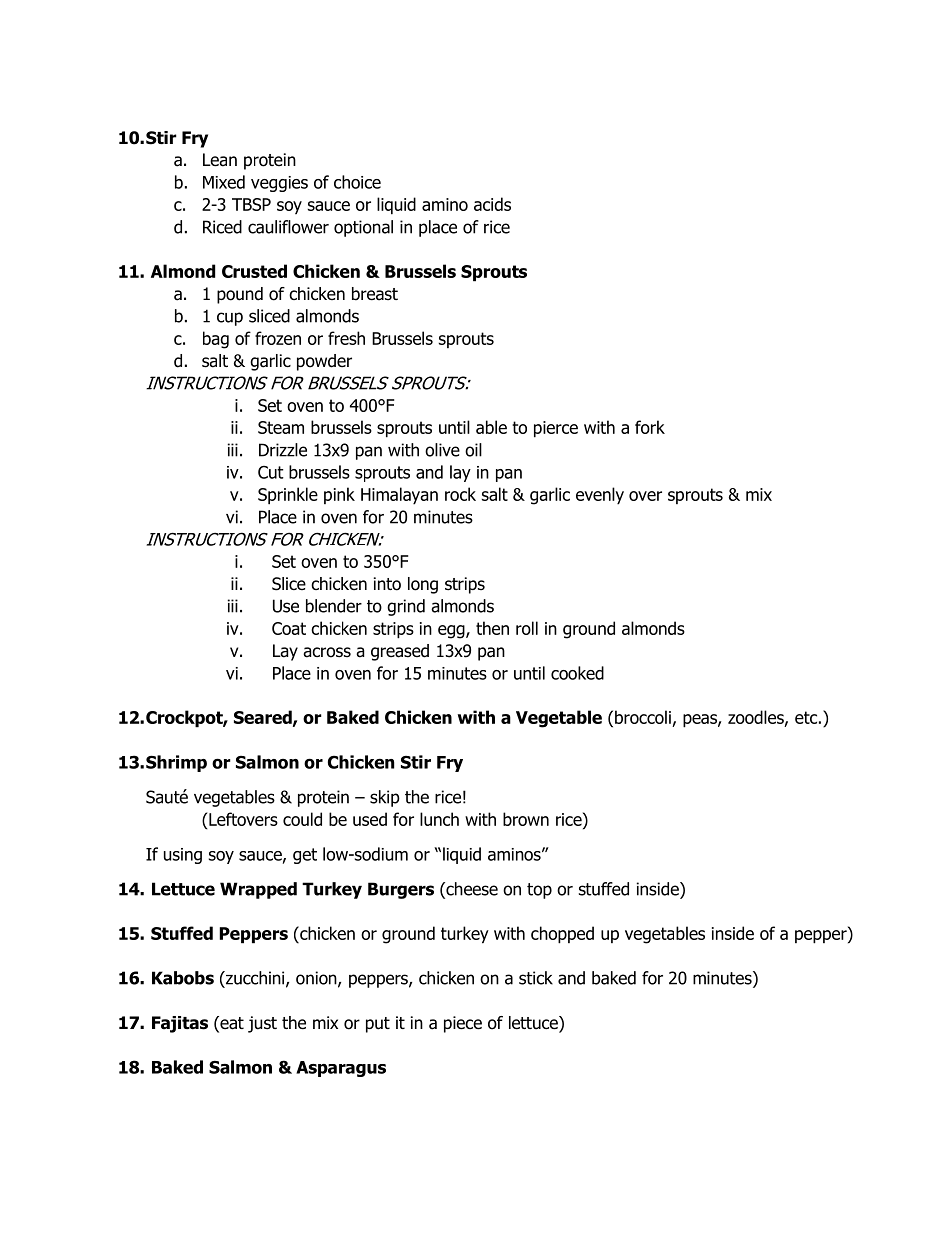 Image resolution: width=952 pixels, height=1233 pixels. I want to click on Coat, so click(289, 628).
